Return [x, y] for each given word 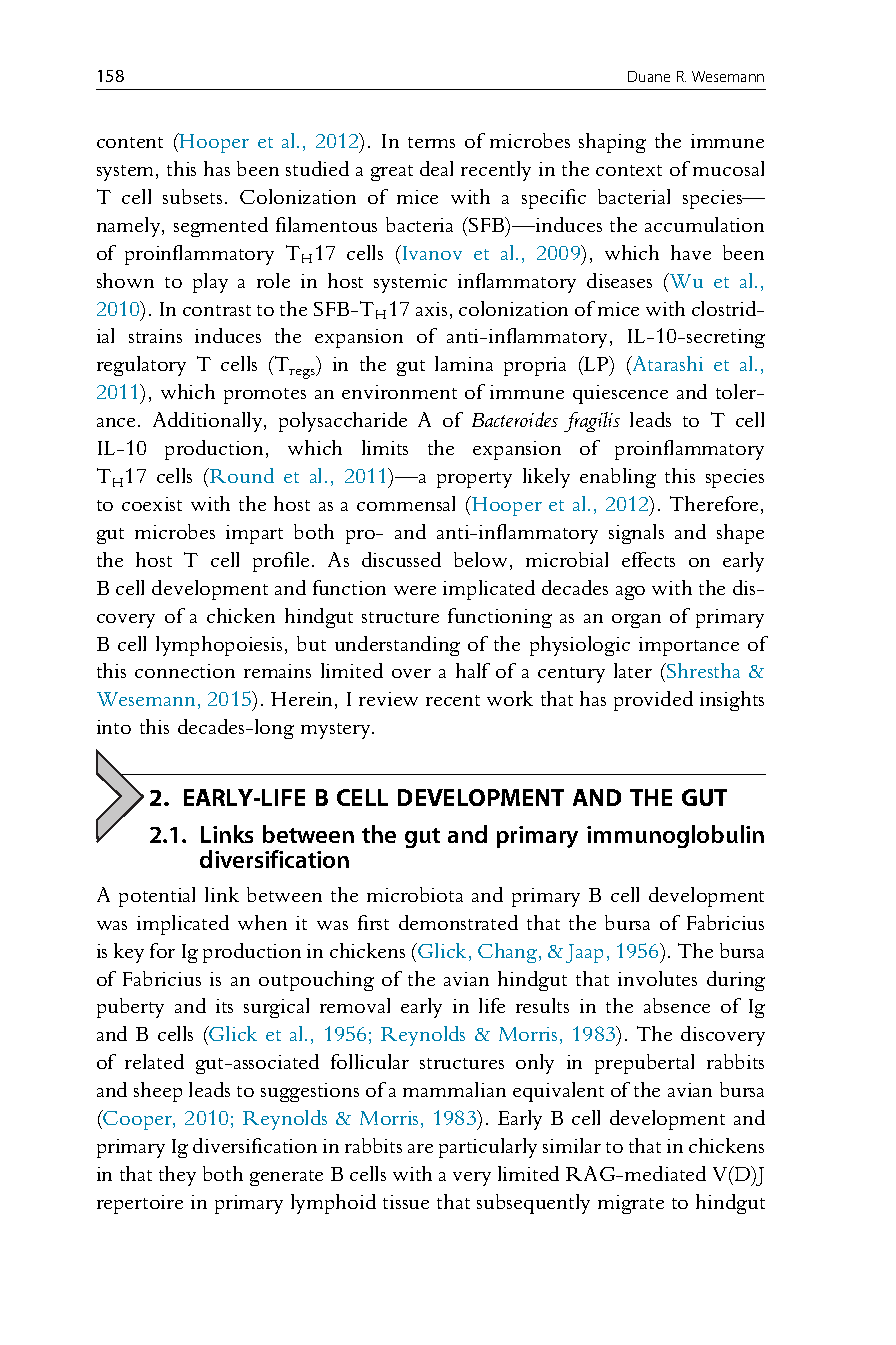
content [130, 142]
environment [399, 392]
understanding [397, 646]
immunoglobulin [675, 836]
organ [636, 621]
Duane [649, 76]
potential [157, 897]
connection [185, 671]
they [177, 1176]
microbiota [415, 894]
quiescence [620, 394]
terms [431, 142]
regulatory [141, 366]
